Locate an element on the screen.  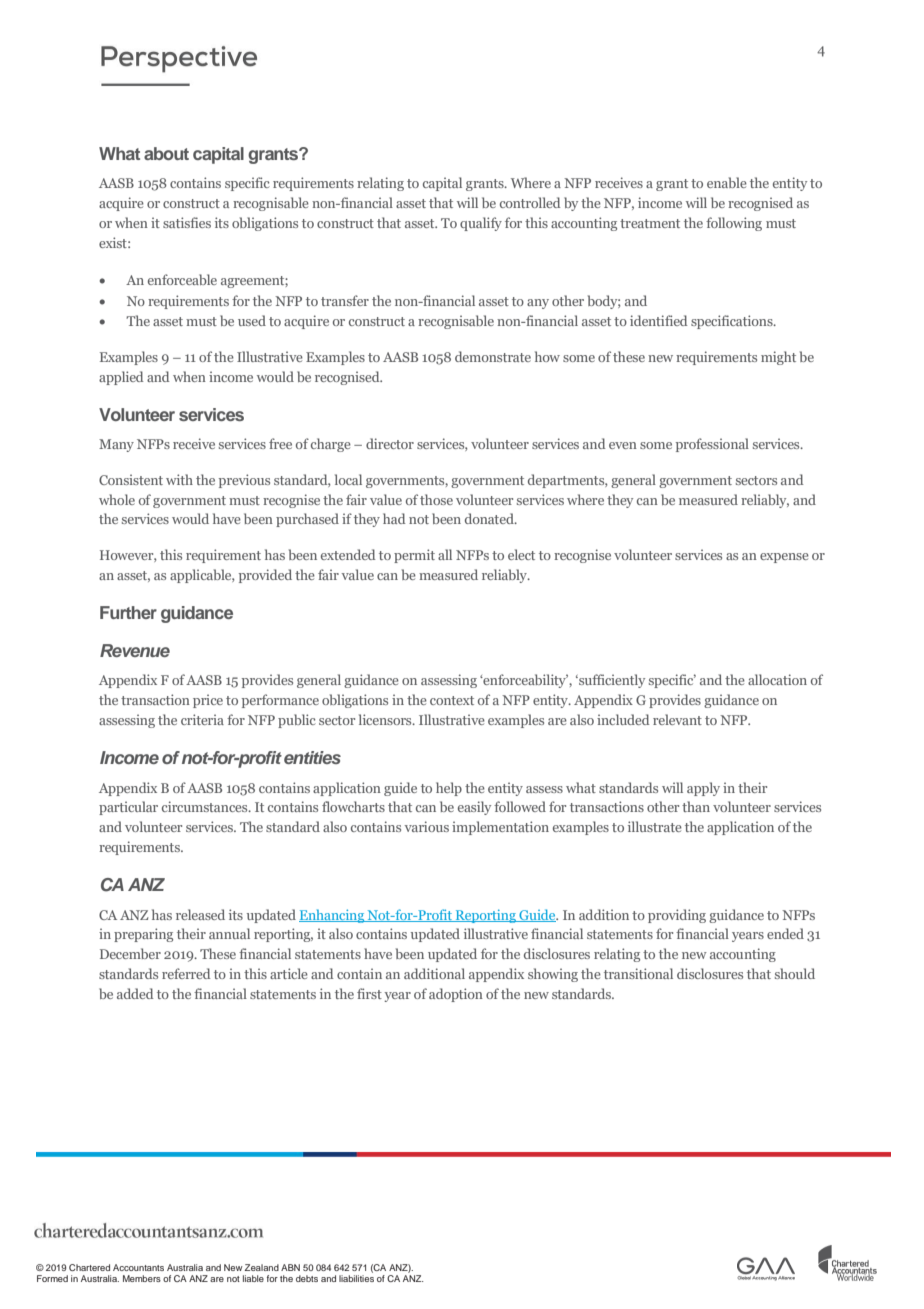
context is located at coordinates (452, 700).
